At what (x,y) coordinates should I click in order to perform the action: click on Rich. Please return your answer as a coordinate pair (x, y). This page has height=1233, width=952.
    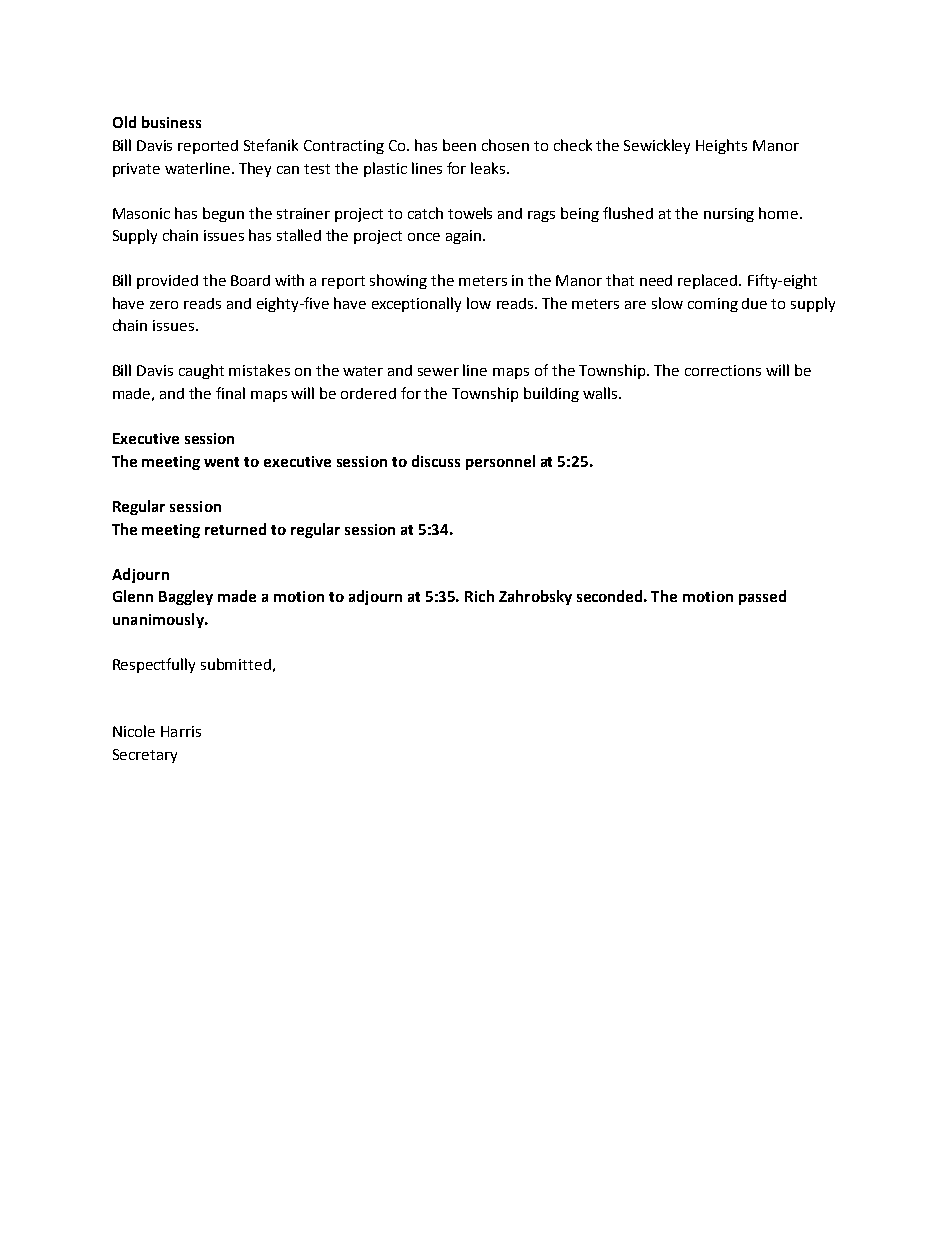
    Looking at the image, I should click on (479, 596).
